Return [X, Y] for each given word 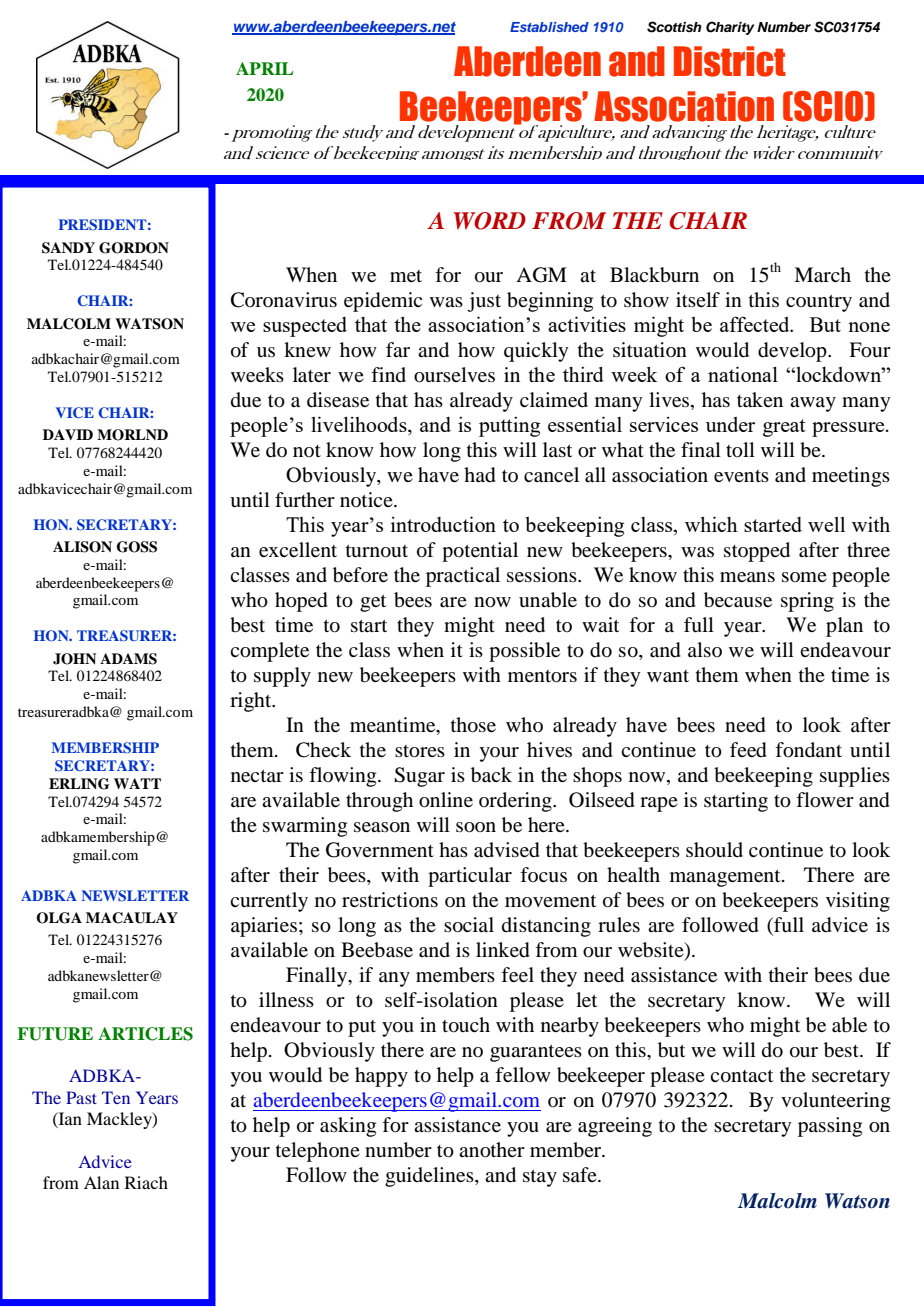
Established [549, 27]
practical [463, 577]
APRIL [264, 68]
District [730, 61]
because [738, 600]
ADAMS [128, 659]
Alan [101, 1182]
